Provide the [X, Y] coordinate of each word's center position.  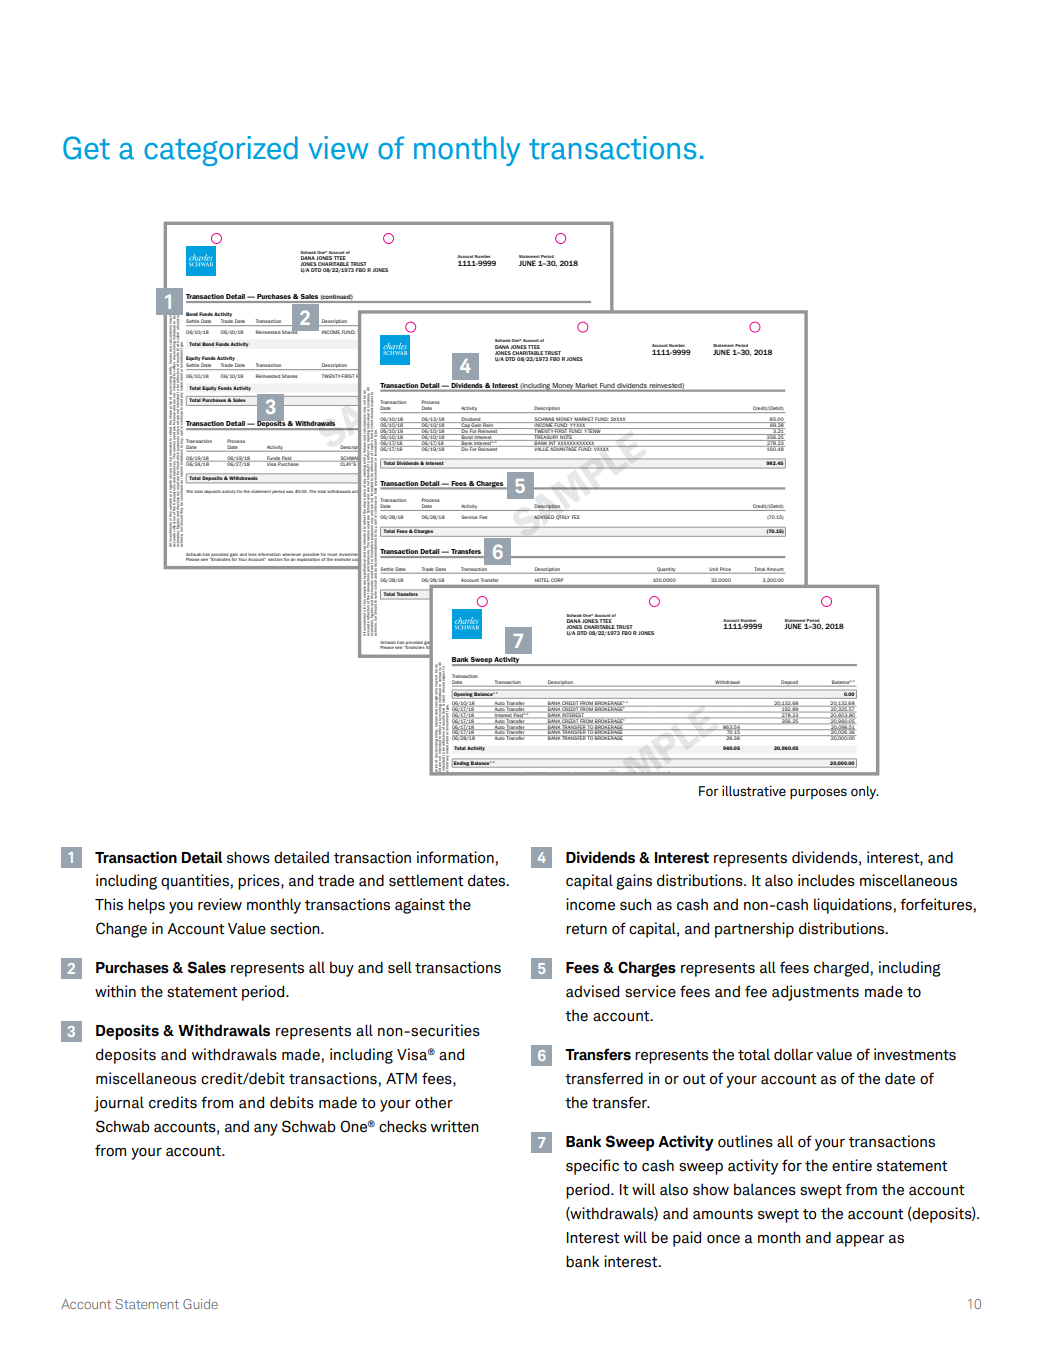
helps [146, 906]
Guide [200, 1304]
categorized [221, 151]
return [586, 929]
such [636, 904]
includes [826, 880]
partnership [754, 930]
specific [592, 1167]
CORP [557, 580]
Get [86, 148]
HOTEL [542, 580]
